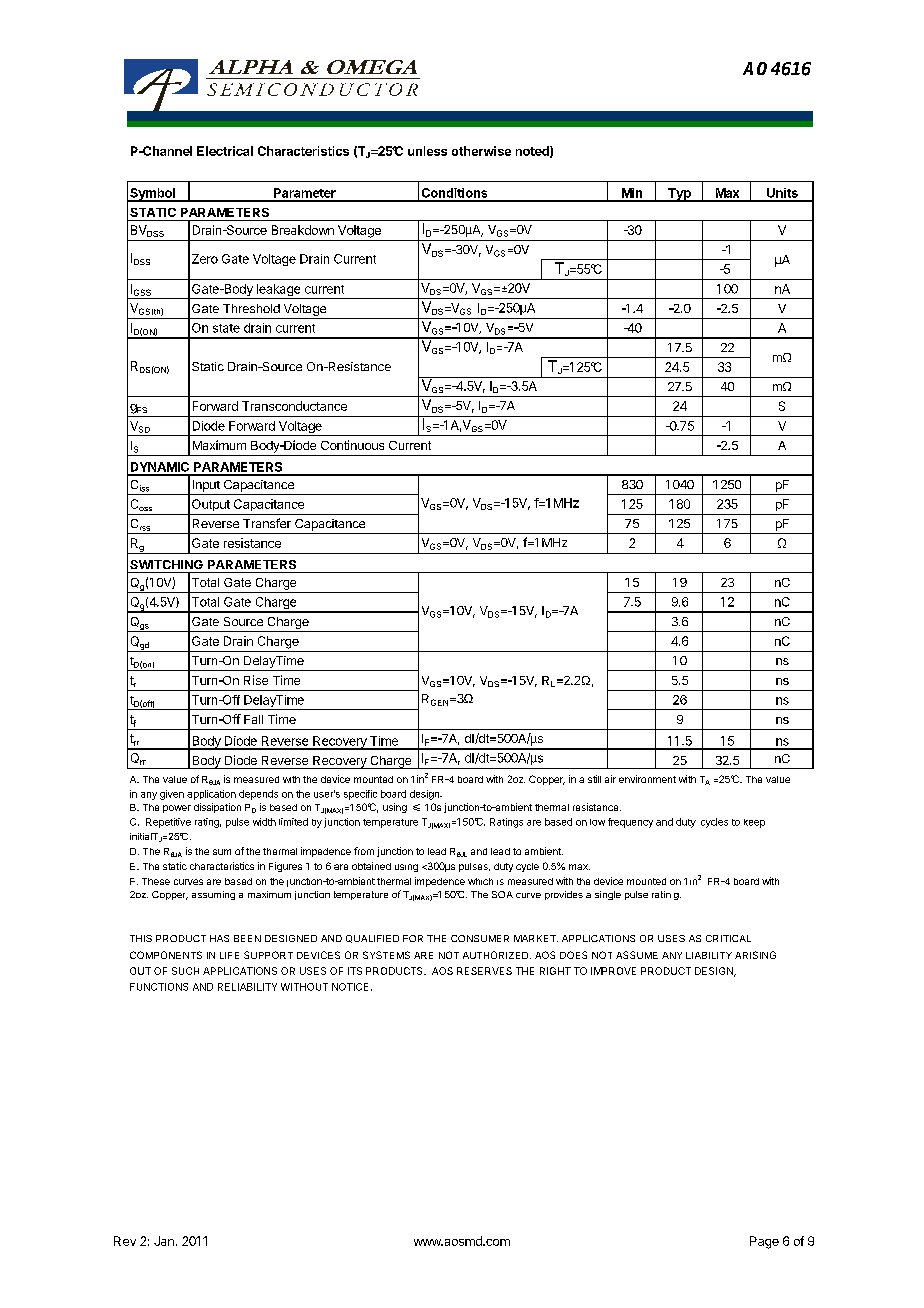 This screenshot has height=1308, width=924. I want to click on air, so click(610, 779).
